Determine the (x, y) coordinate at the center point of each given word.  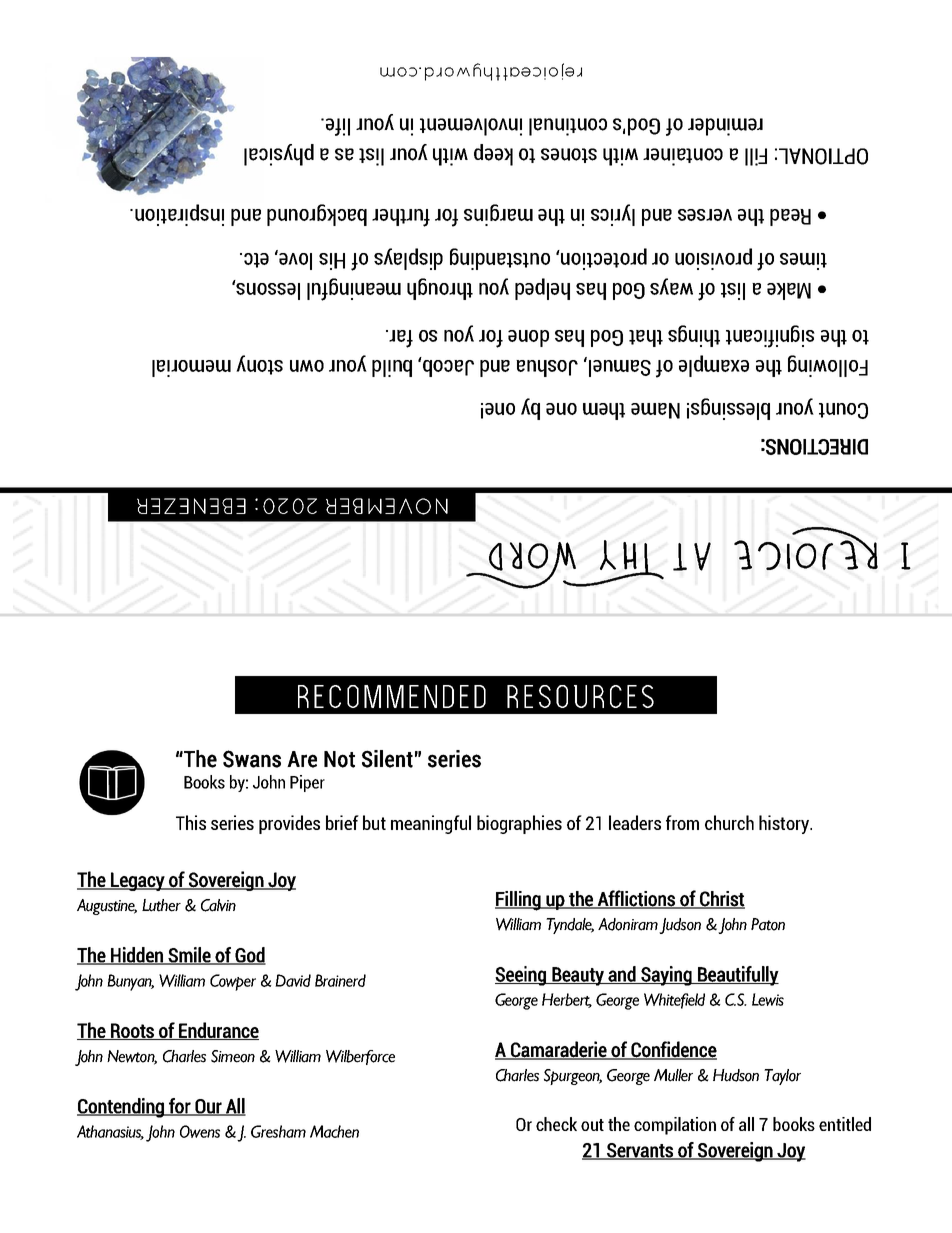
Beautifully (737, 976)
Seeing (521, 976)
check (556, 1124)
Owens (200, 1131)
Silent (387, 759)
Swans (252, 759)
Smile (189, 956)
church (729, 822)
